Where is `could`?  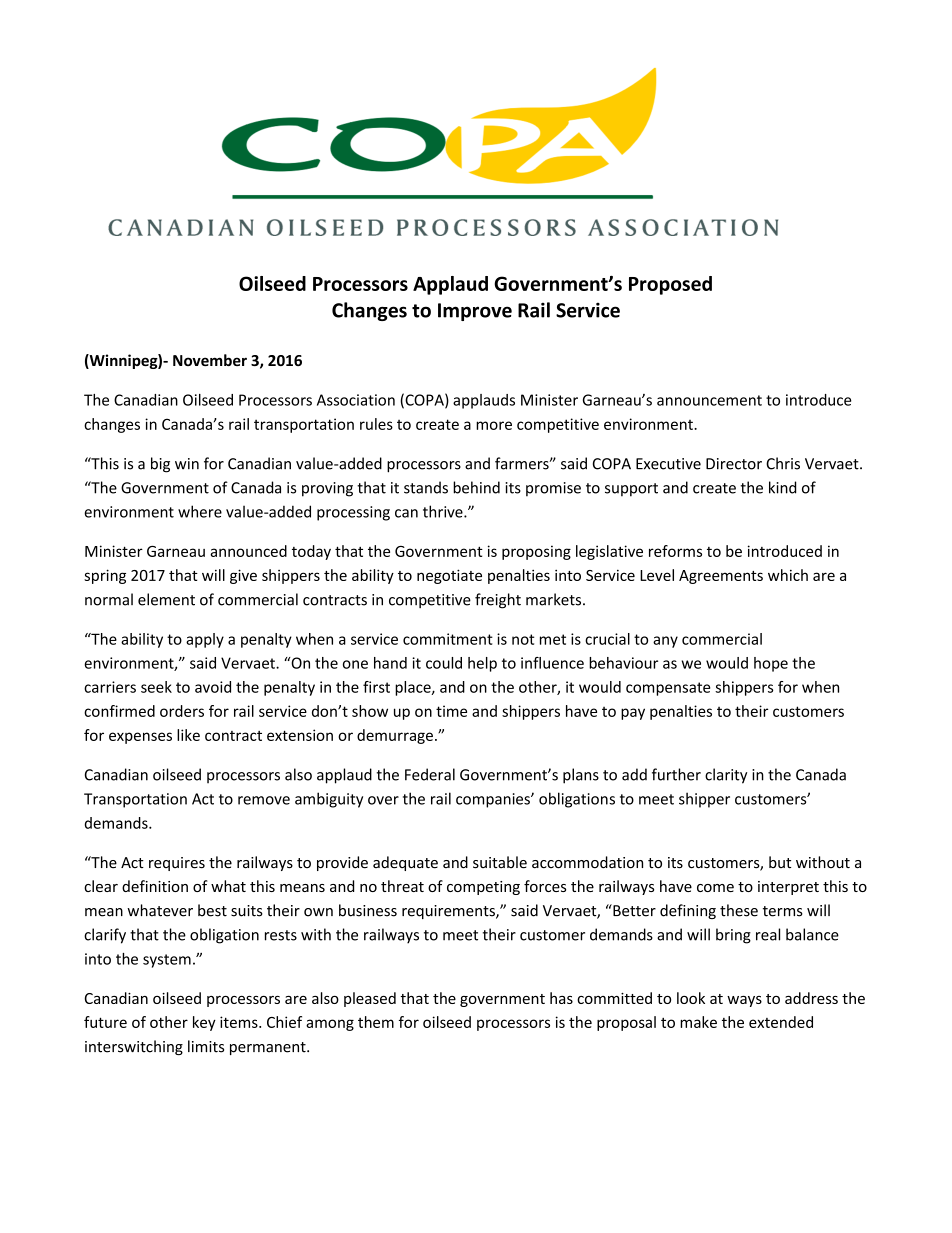
could is located at coordinates (444, 663).
